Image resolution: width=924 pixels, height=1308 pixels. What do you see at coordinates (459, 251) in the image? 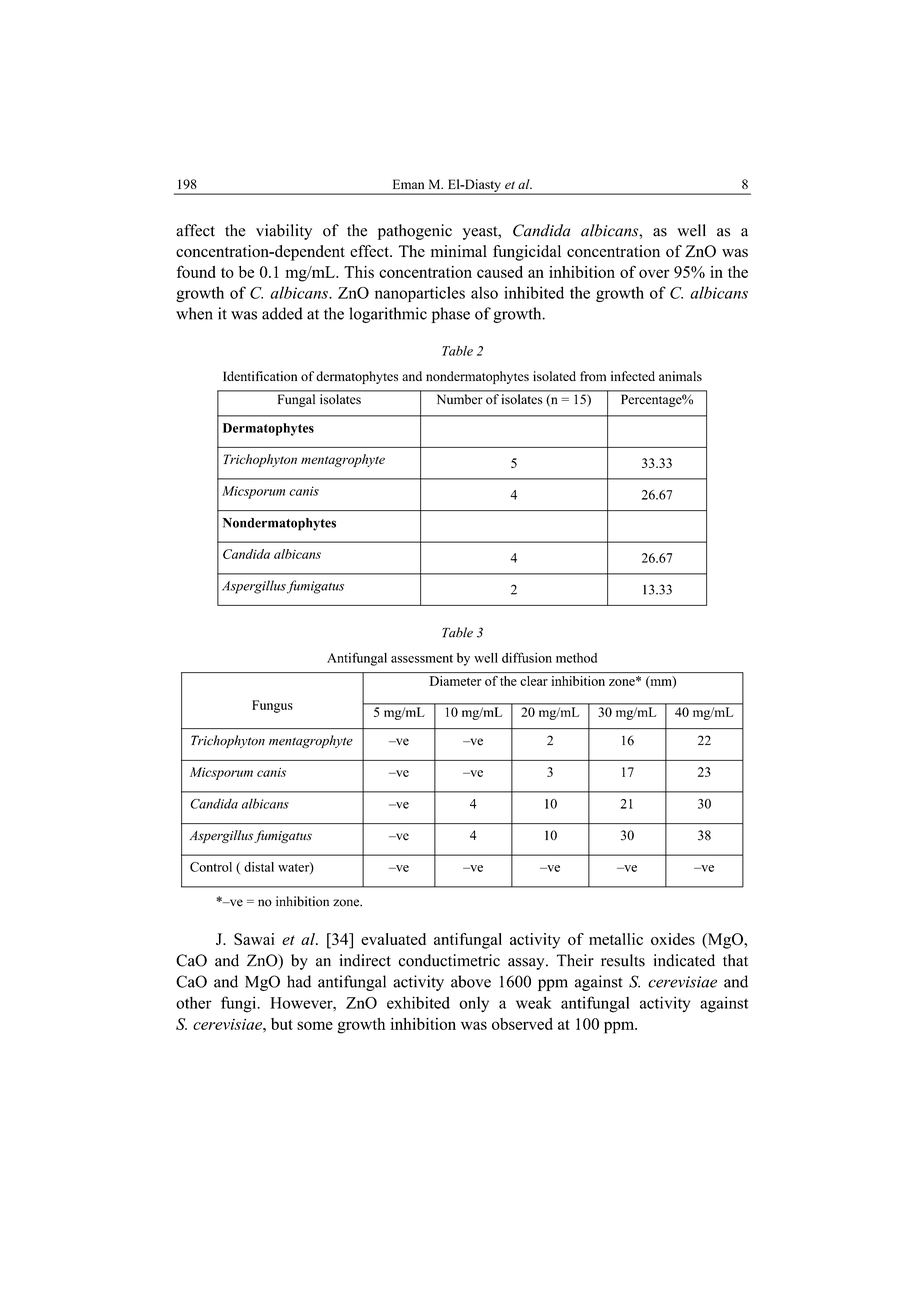
I see `minimal` at bounding box center [459, 251].
